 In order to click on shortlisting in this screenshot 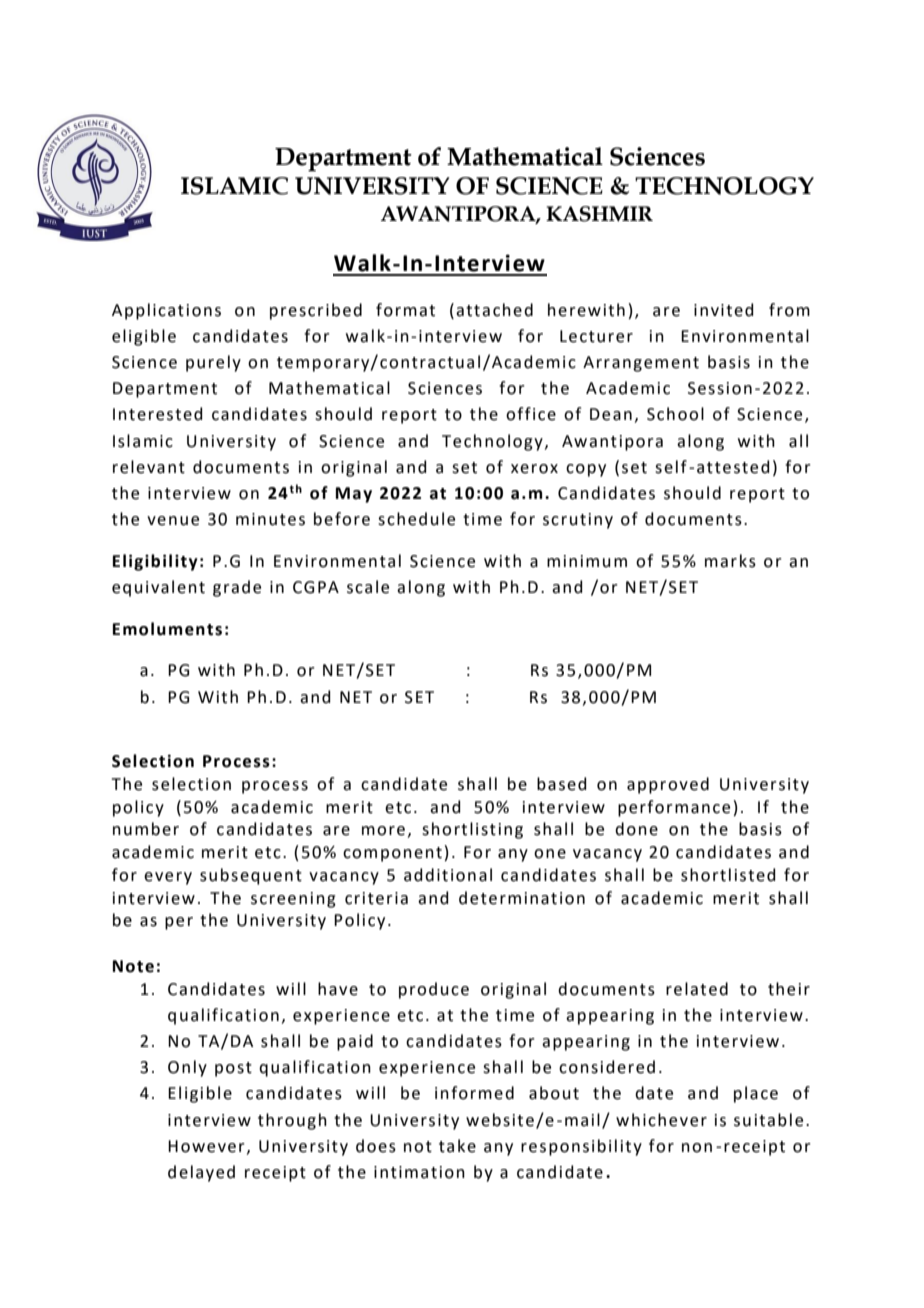, I will do `click(472, 830)`.
